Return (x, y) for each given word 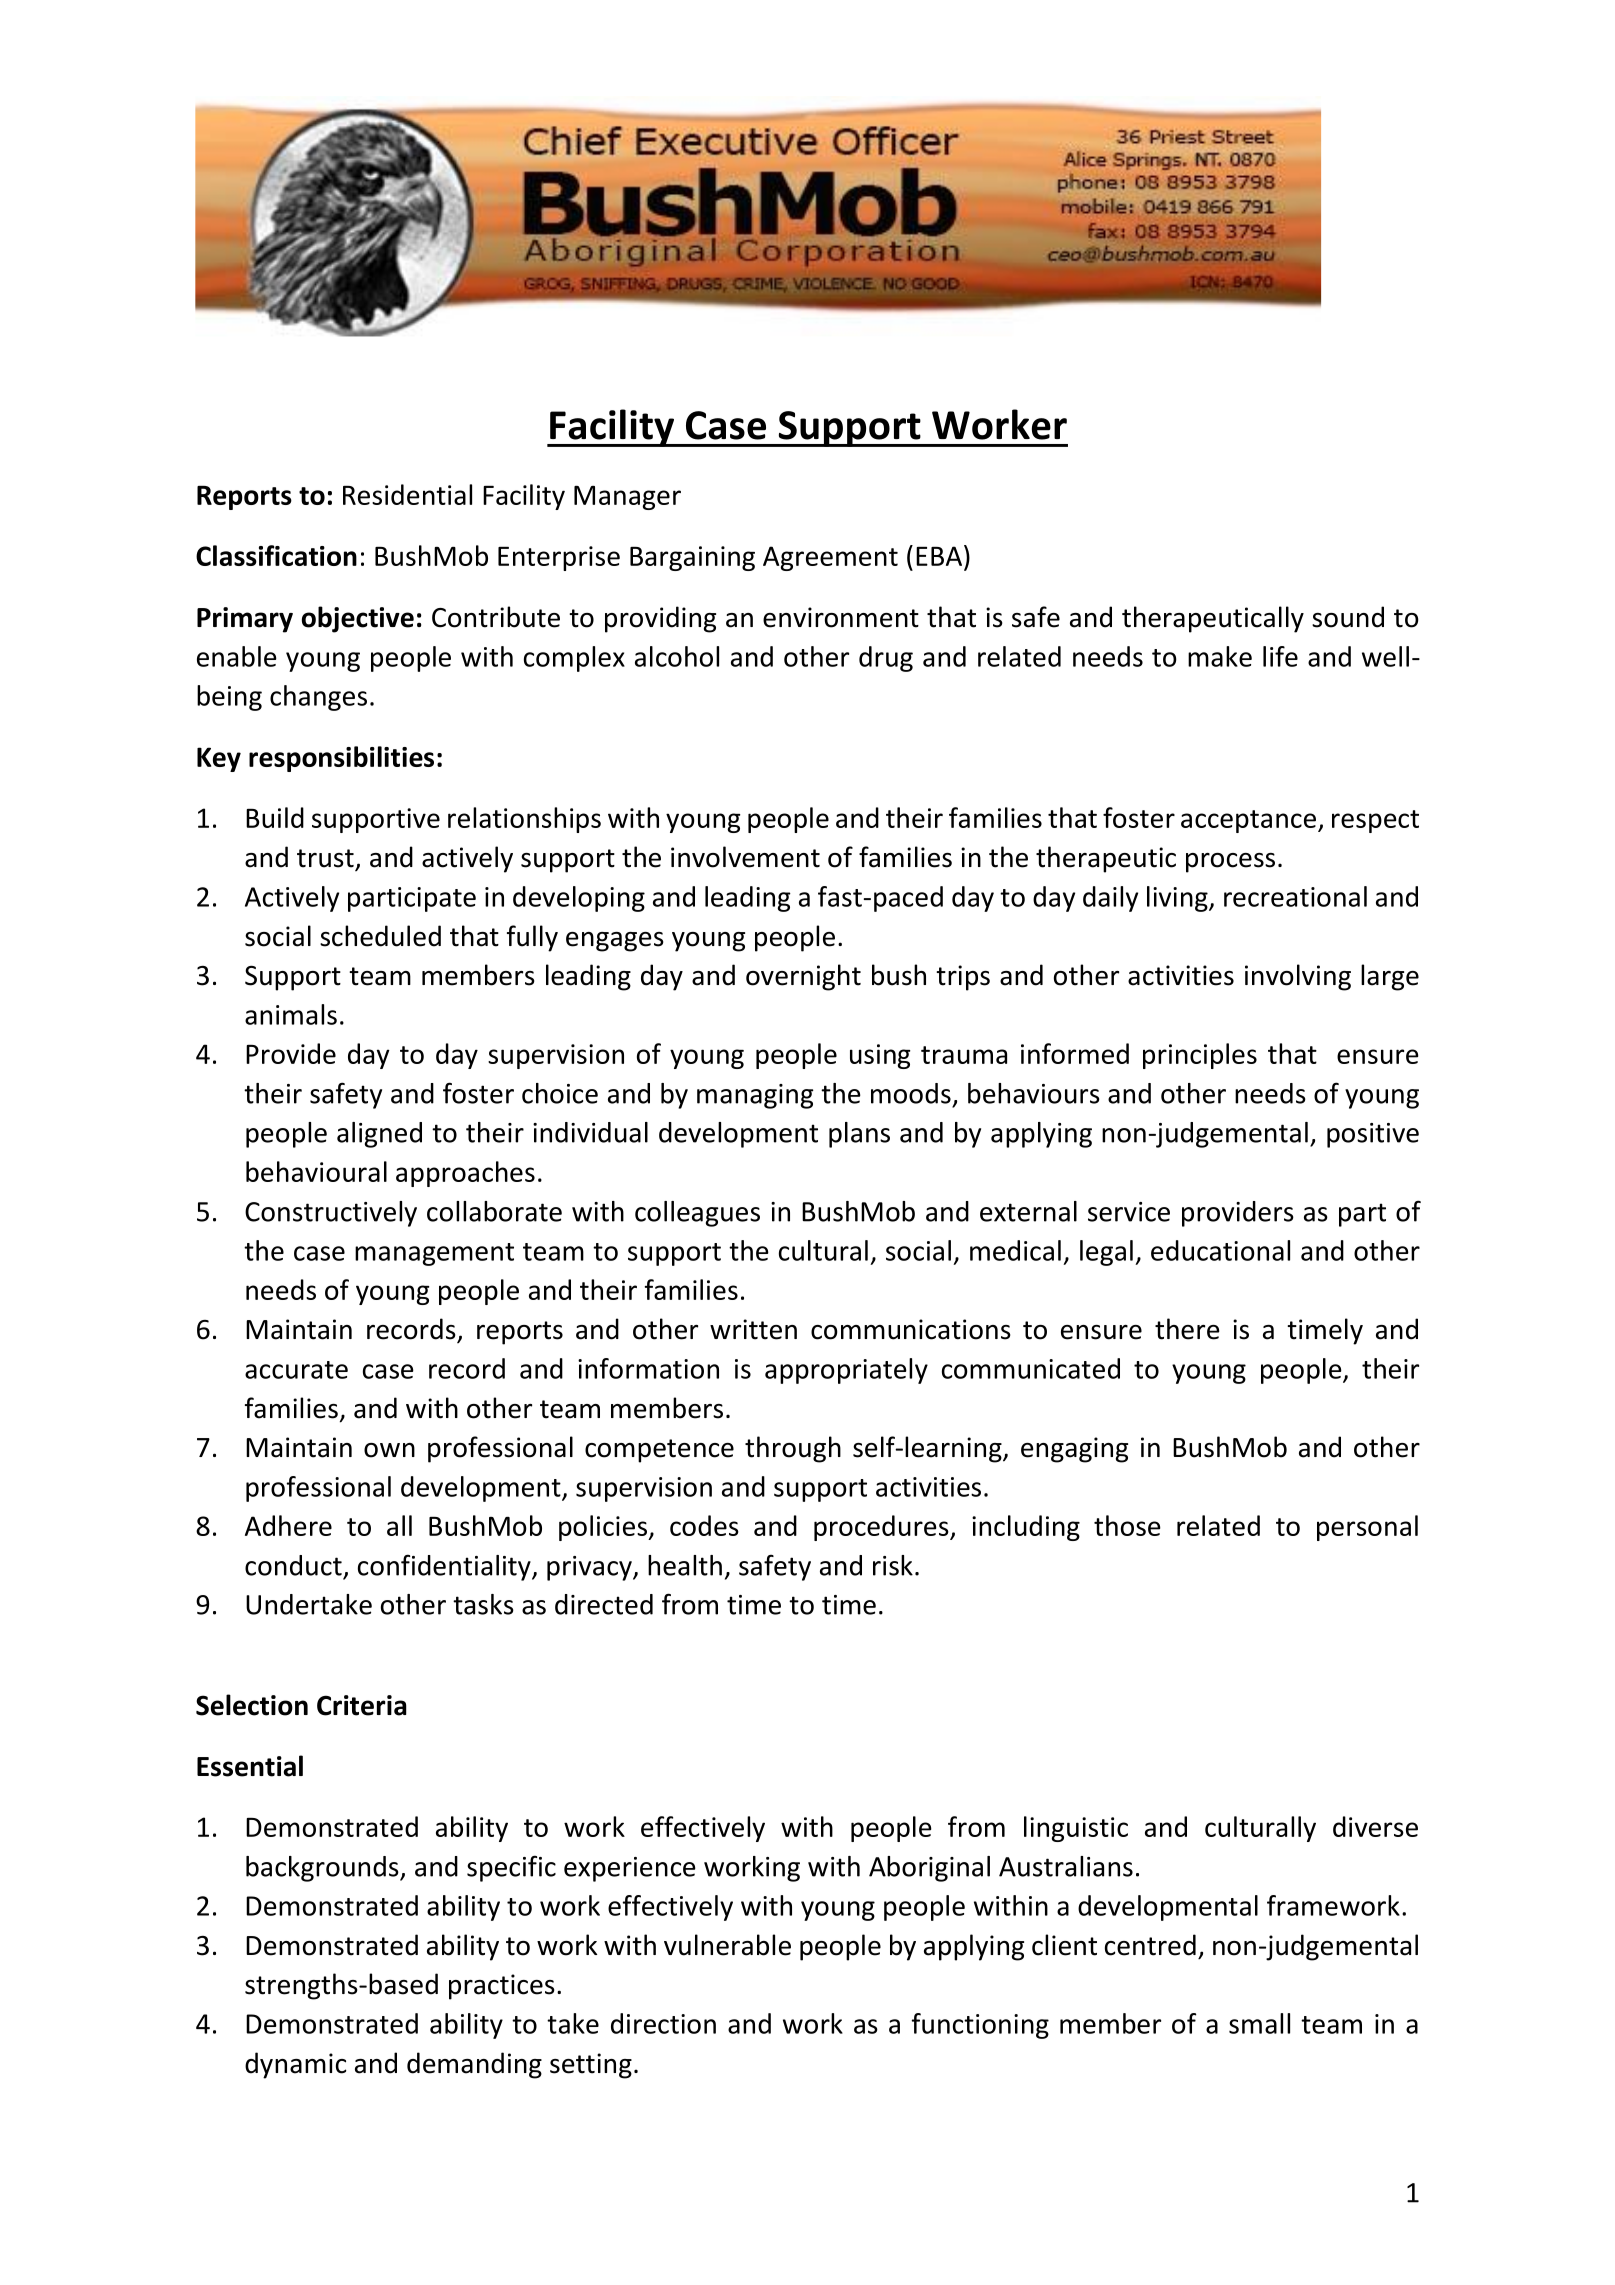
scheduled (380, 936)
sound (1348, 617)
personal (1367, 1528)
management (434, 1254)
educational (1220, 1250)
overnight (803, 977)
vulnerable (727, 1945)
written (753, 1329)
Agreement (830, 558)
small (1259, 2023)
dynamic (295, 2065)
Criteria (362, 1705)
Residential (407, 494)
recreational (1295, 896)
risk (893, 1565)
